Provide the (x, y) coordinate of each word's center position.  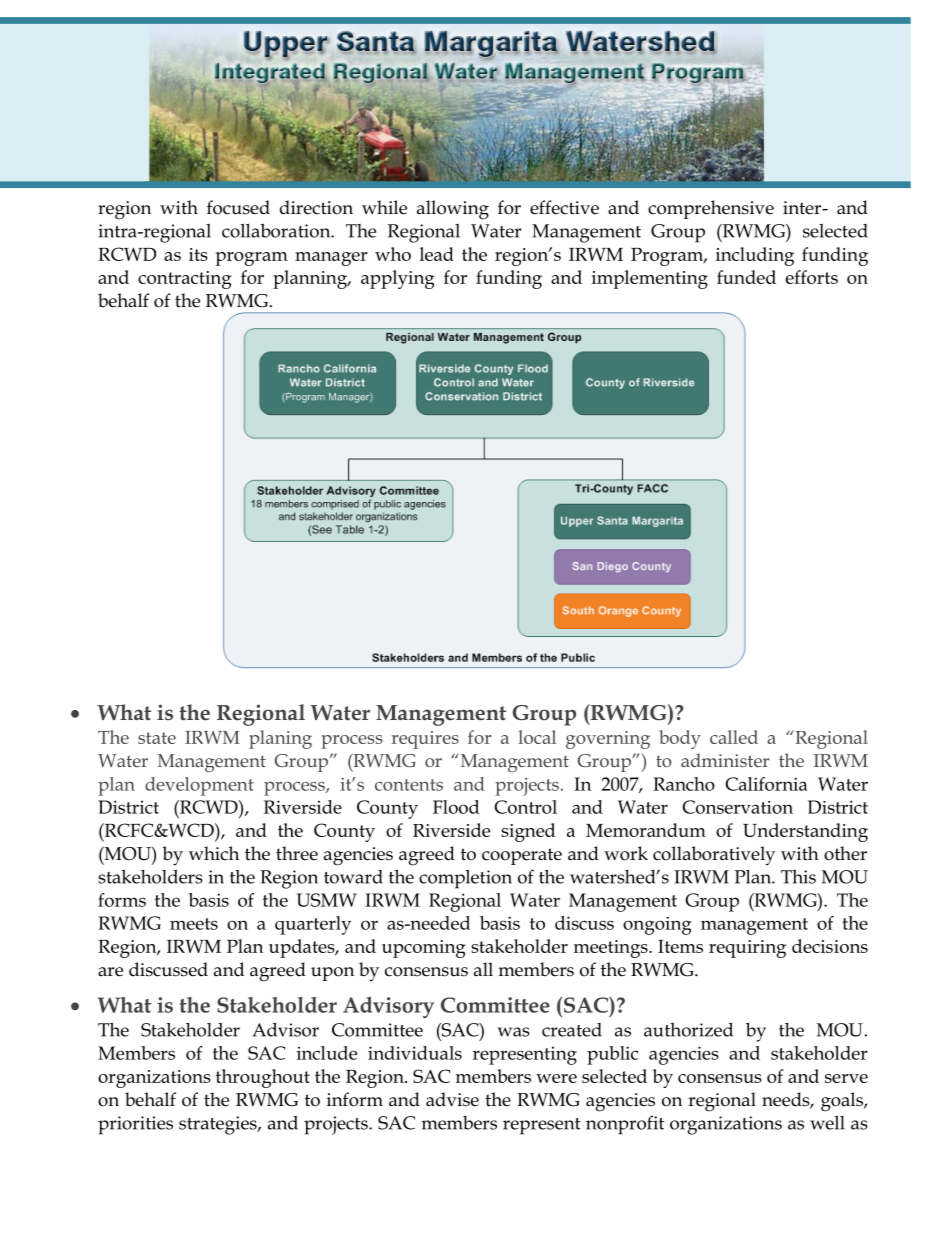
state (157, 738)
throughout (263, 1078)
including (755, 256)
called (734, 737)
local (537, 737)
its (198, 254)
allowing (453, 210)
